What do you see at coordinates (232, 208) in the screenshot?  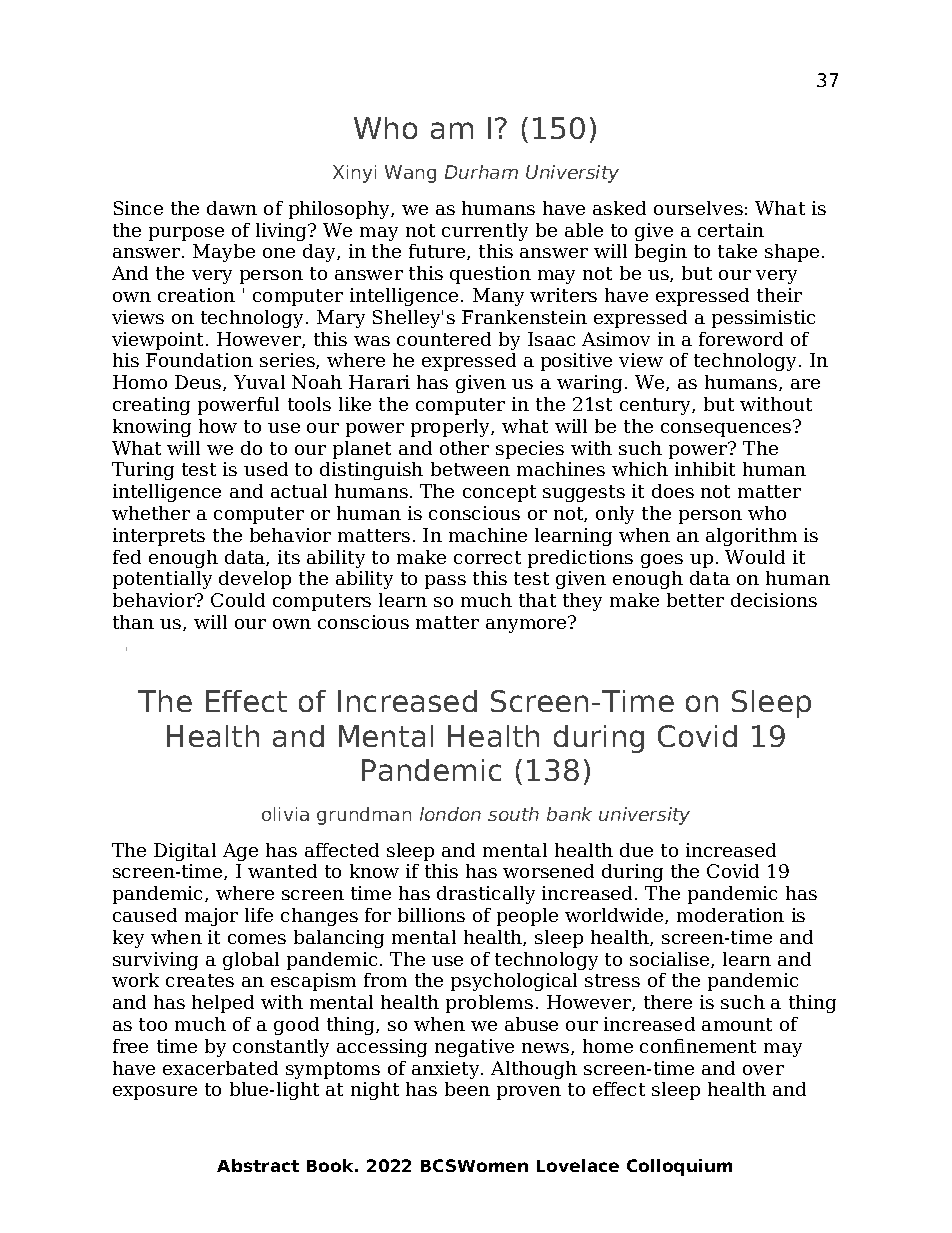 I see `dawn` at bounding box center [232, 208].
